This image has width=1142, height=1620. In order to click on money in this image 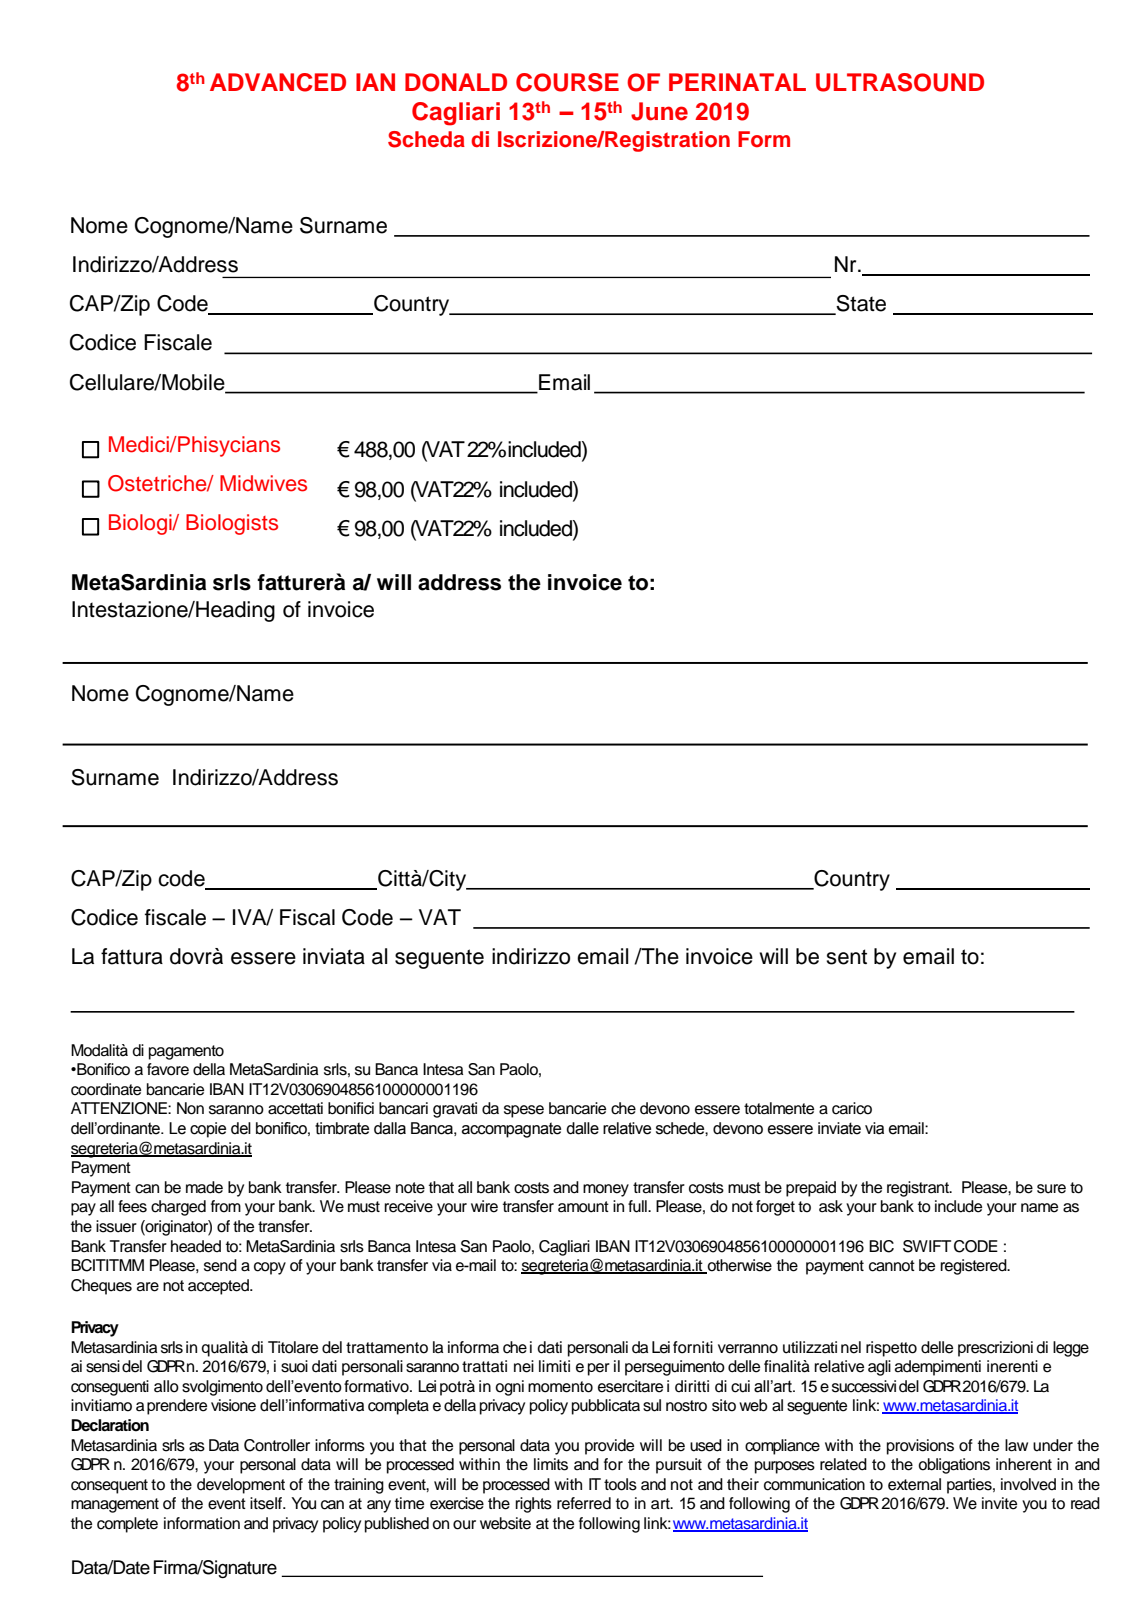, I will do `click(606, 1190)`.
